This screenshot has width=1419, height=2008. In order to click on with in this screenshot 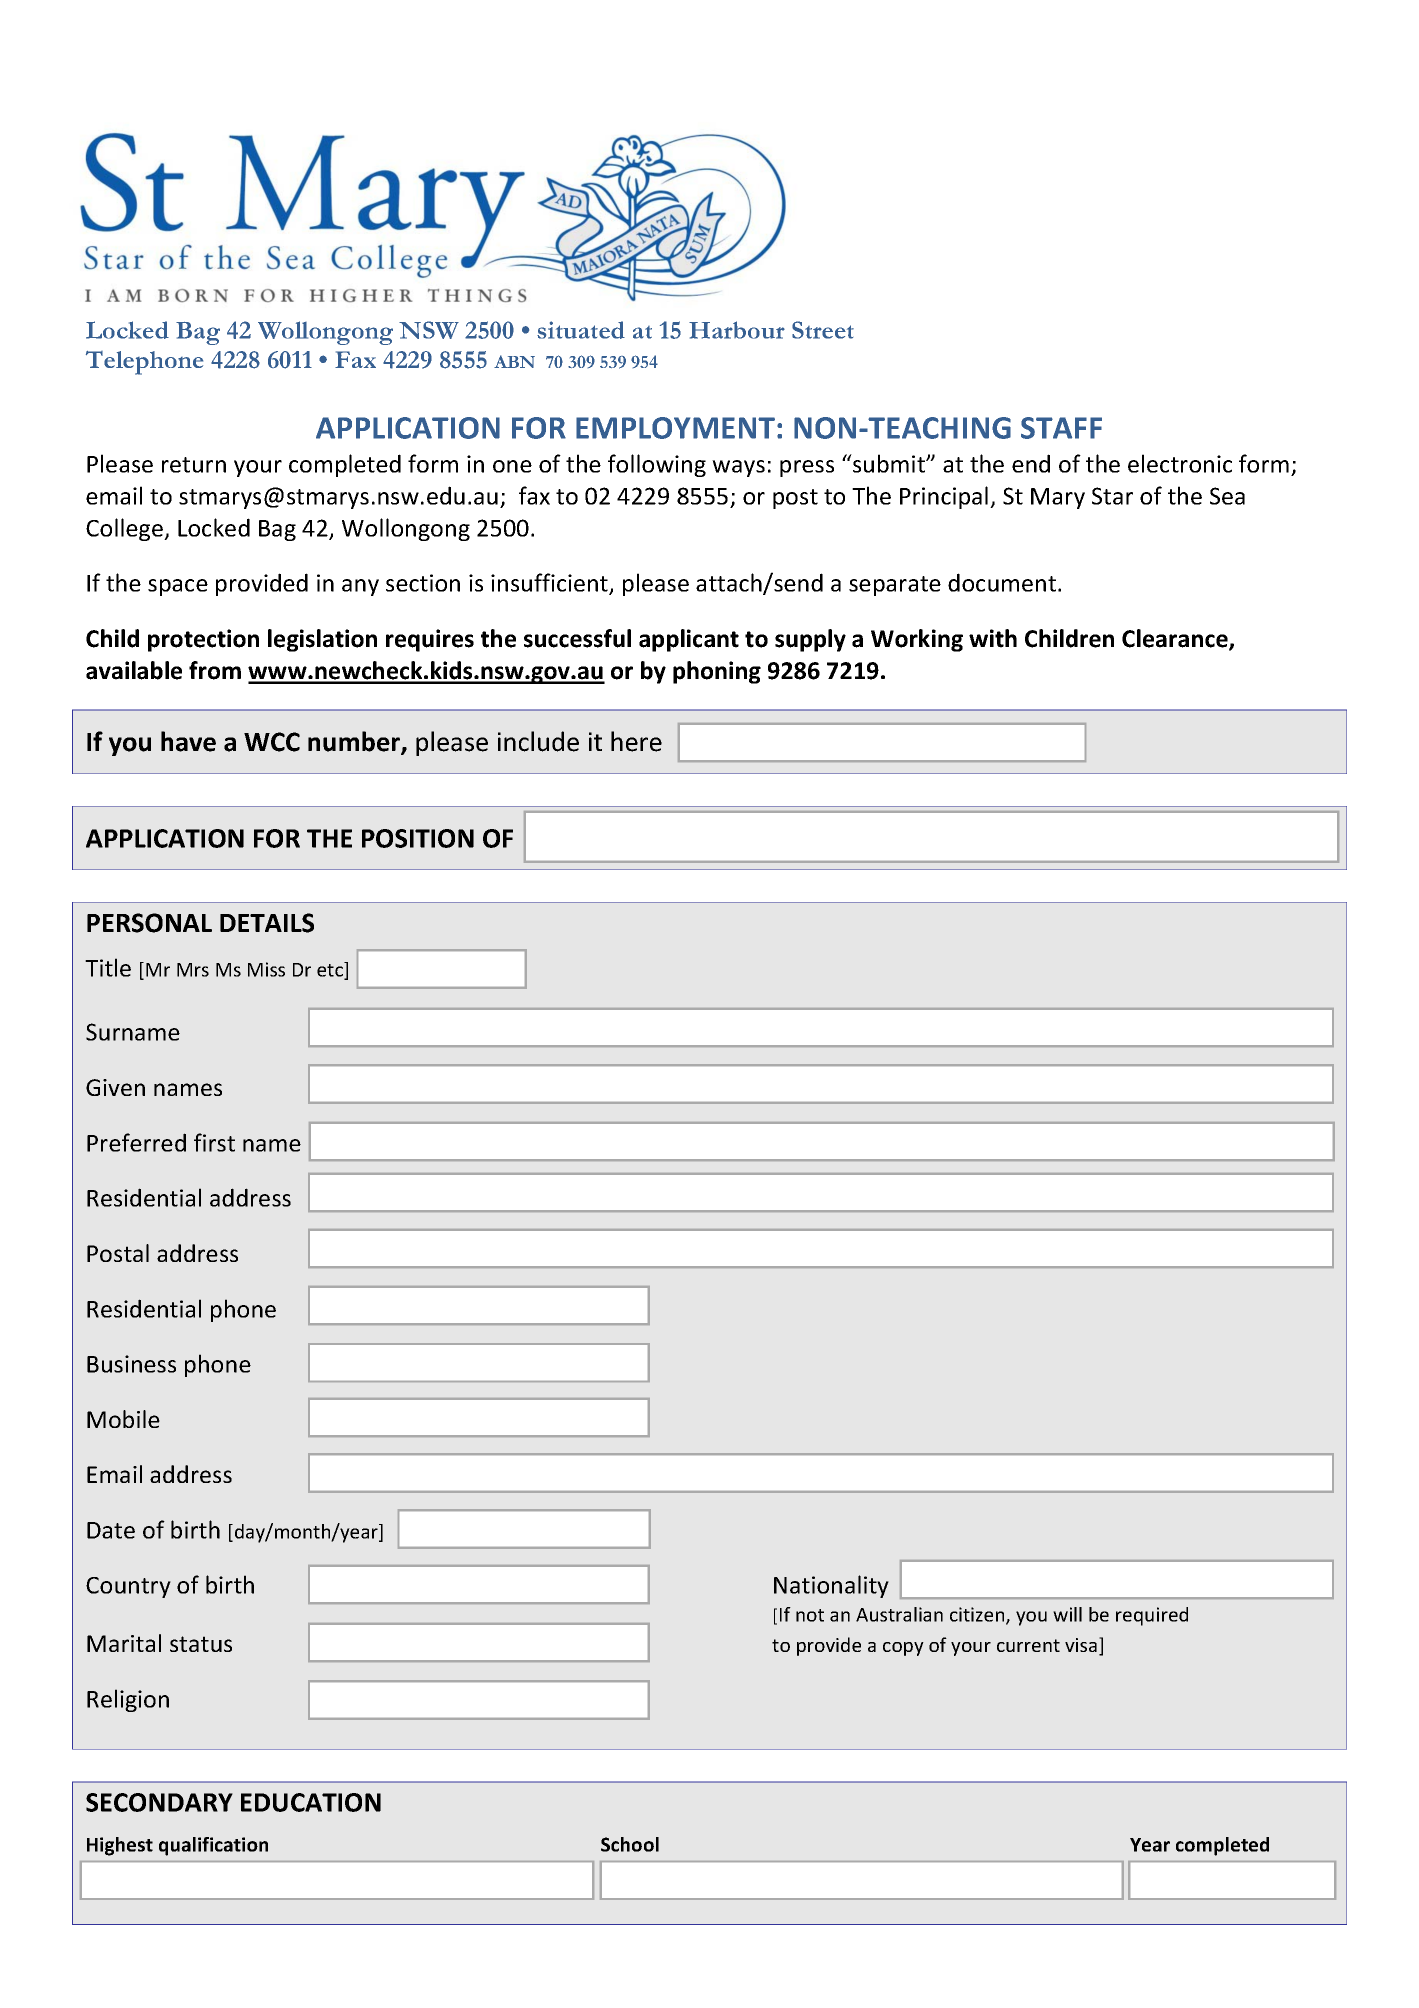, I will do `click(993, 638)`.
